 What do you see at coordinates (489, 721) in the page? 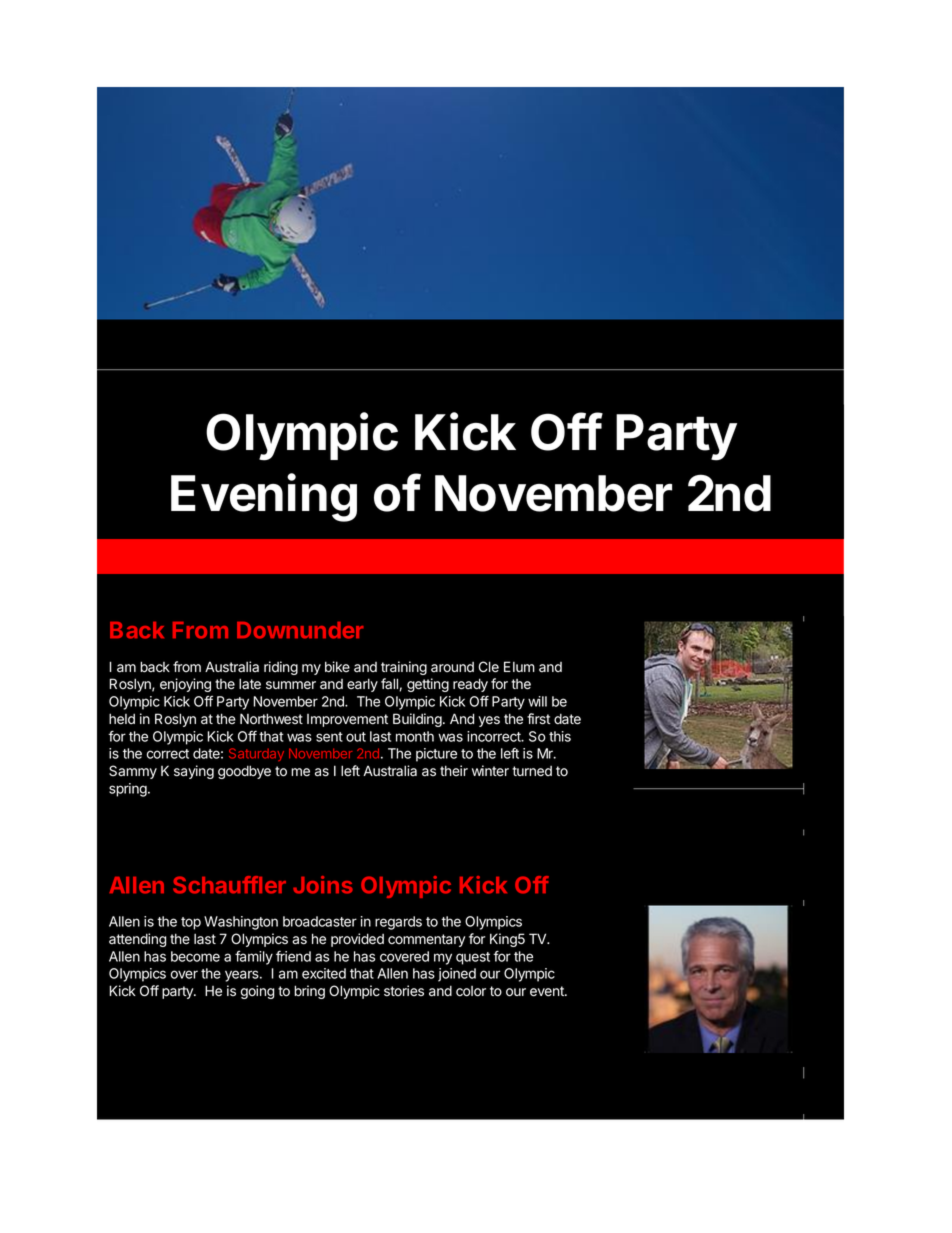
I see `yes` at bounding box center [489, 721].
